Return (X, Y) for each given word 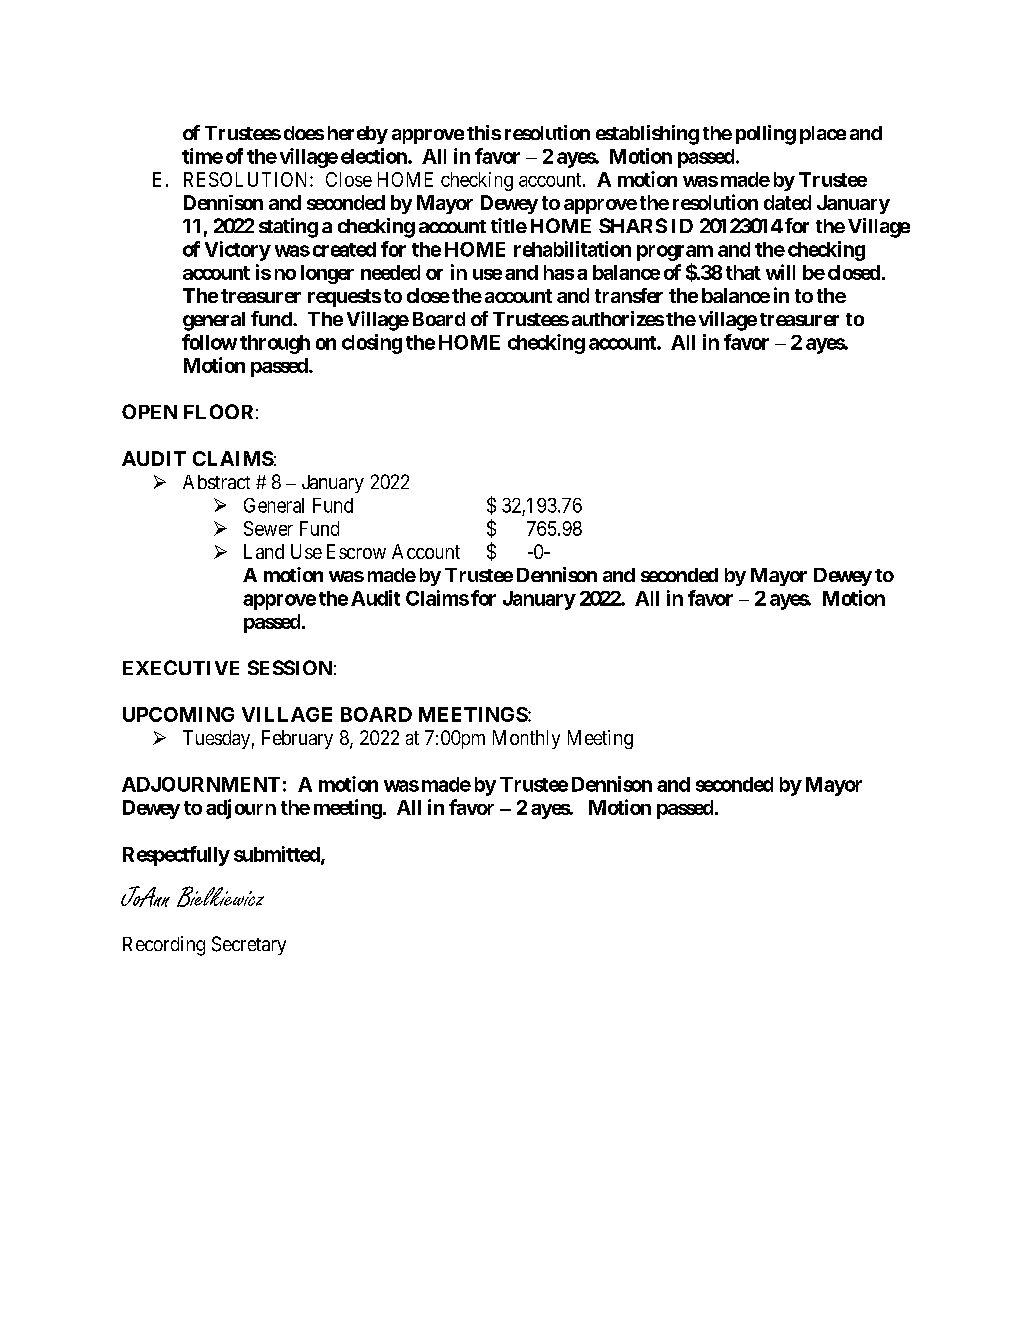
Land (264, 551)
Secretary (249, 945)
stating (288, 228)
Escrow (356, 551)
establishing (647, 135)
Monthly (526, 739)
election (375, 156)
